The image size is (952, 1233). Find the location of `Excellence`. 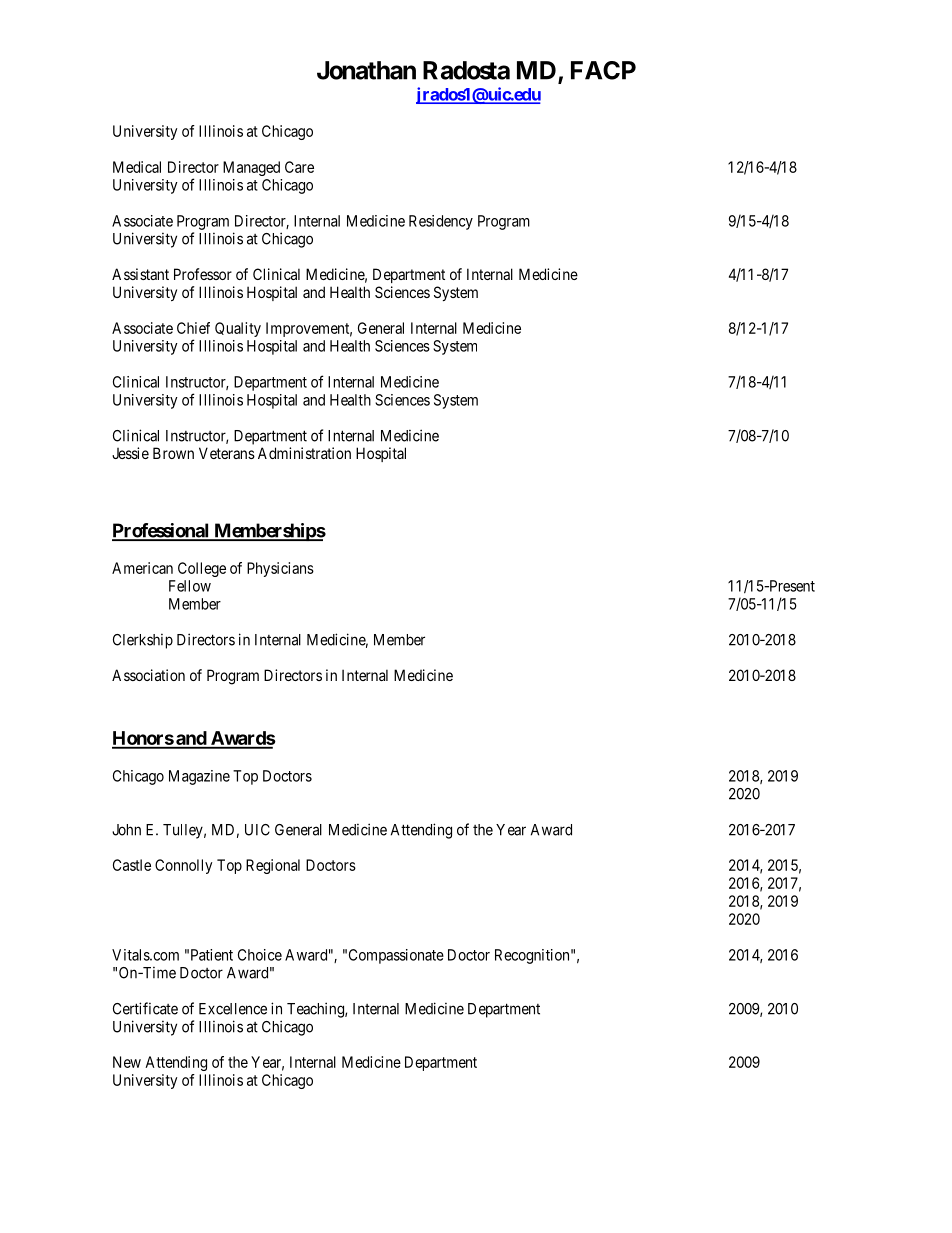

Excellence is located at coordinates (233, 1009).
